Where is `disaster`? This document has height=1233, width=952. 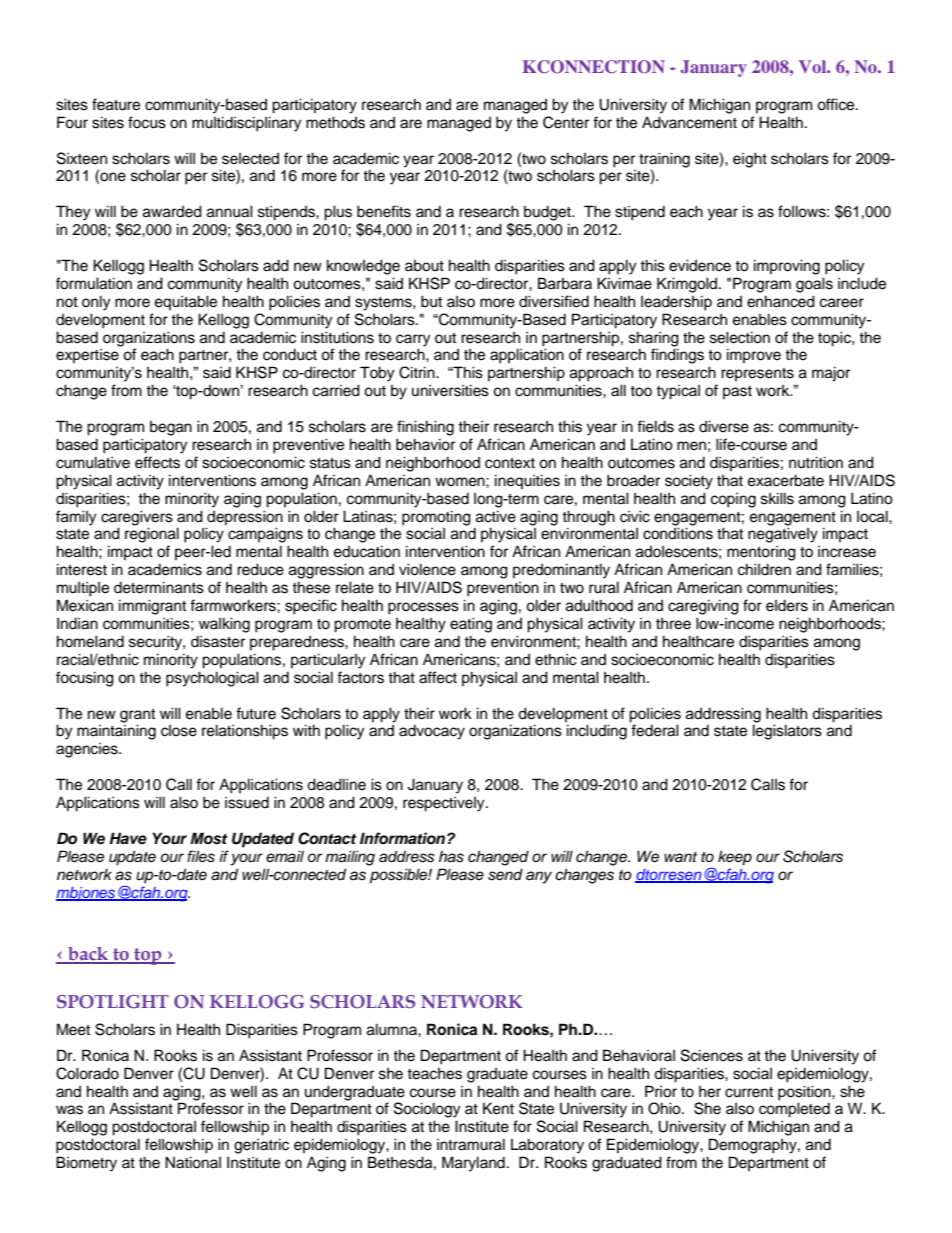 disaster is located at coordinates (218, 642).
